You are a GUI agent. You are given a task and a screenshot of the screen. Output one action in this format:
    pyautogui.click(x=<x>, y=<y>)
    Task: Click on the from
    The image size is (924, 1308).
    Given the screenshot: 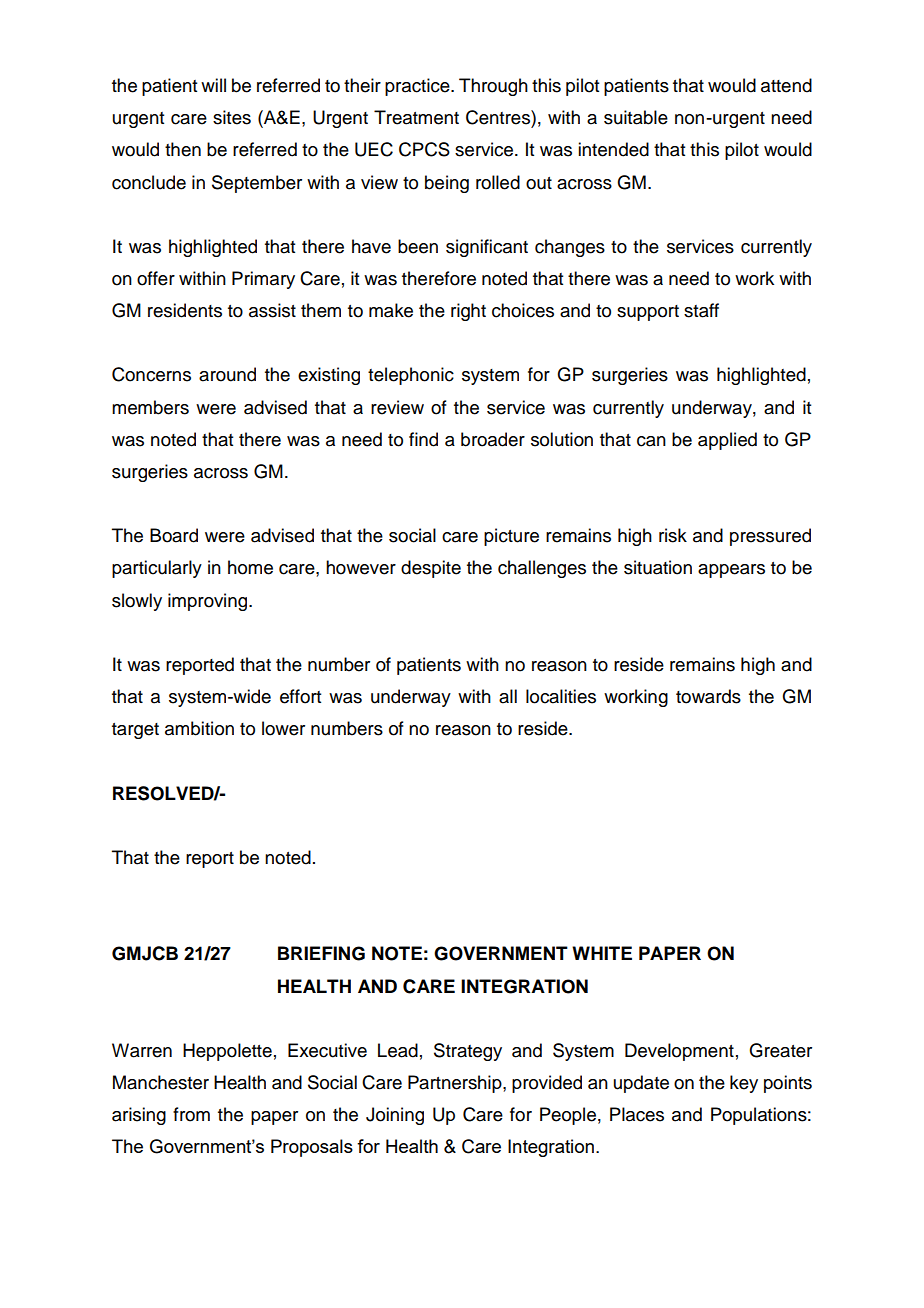 What is the action you would take?
    pyautogui.click(x=191, y=1114)
